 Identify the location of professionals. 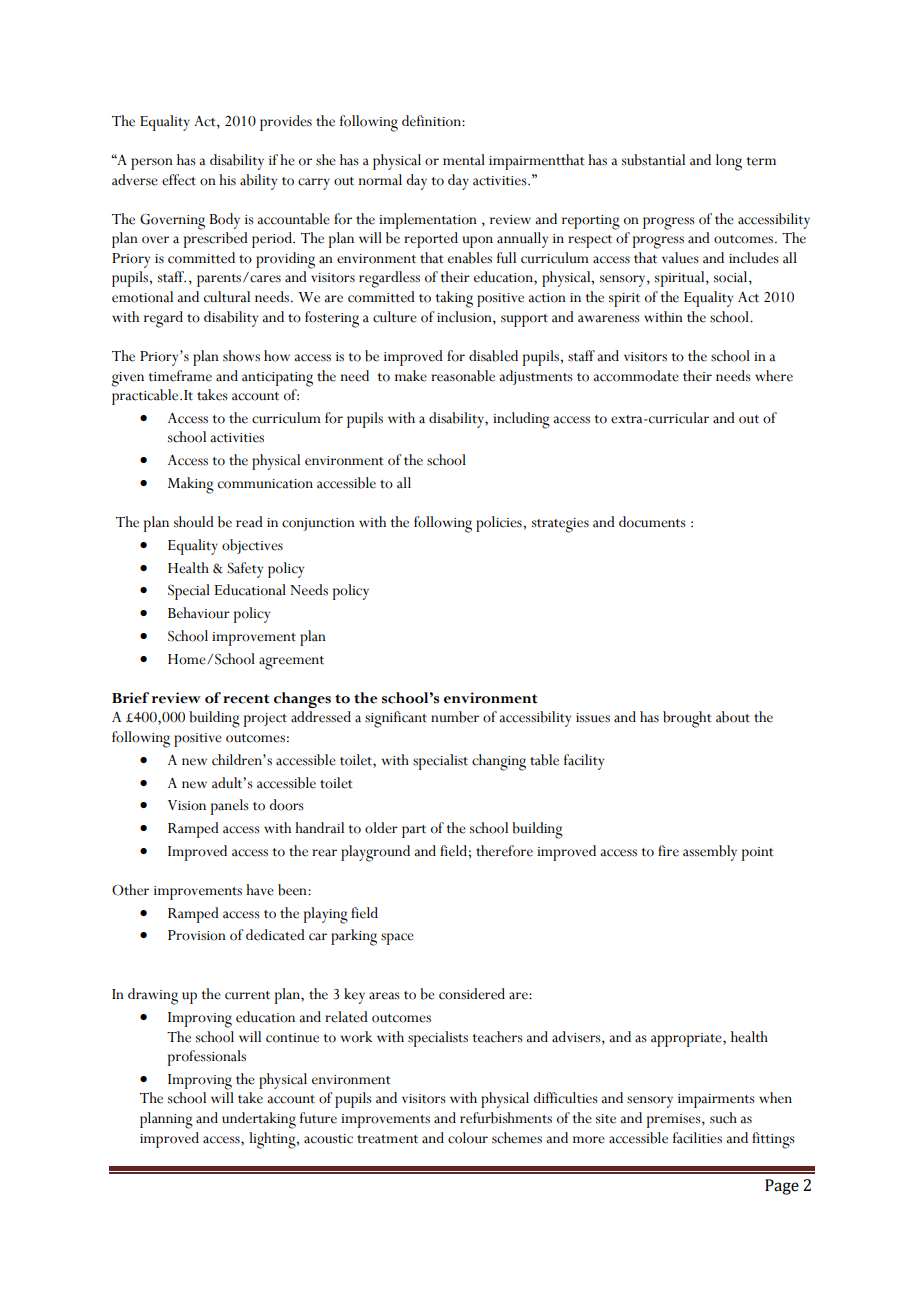
(207, 1058).
